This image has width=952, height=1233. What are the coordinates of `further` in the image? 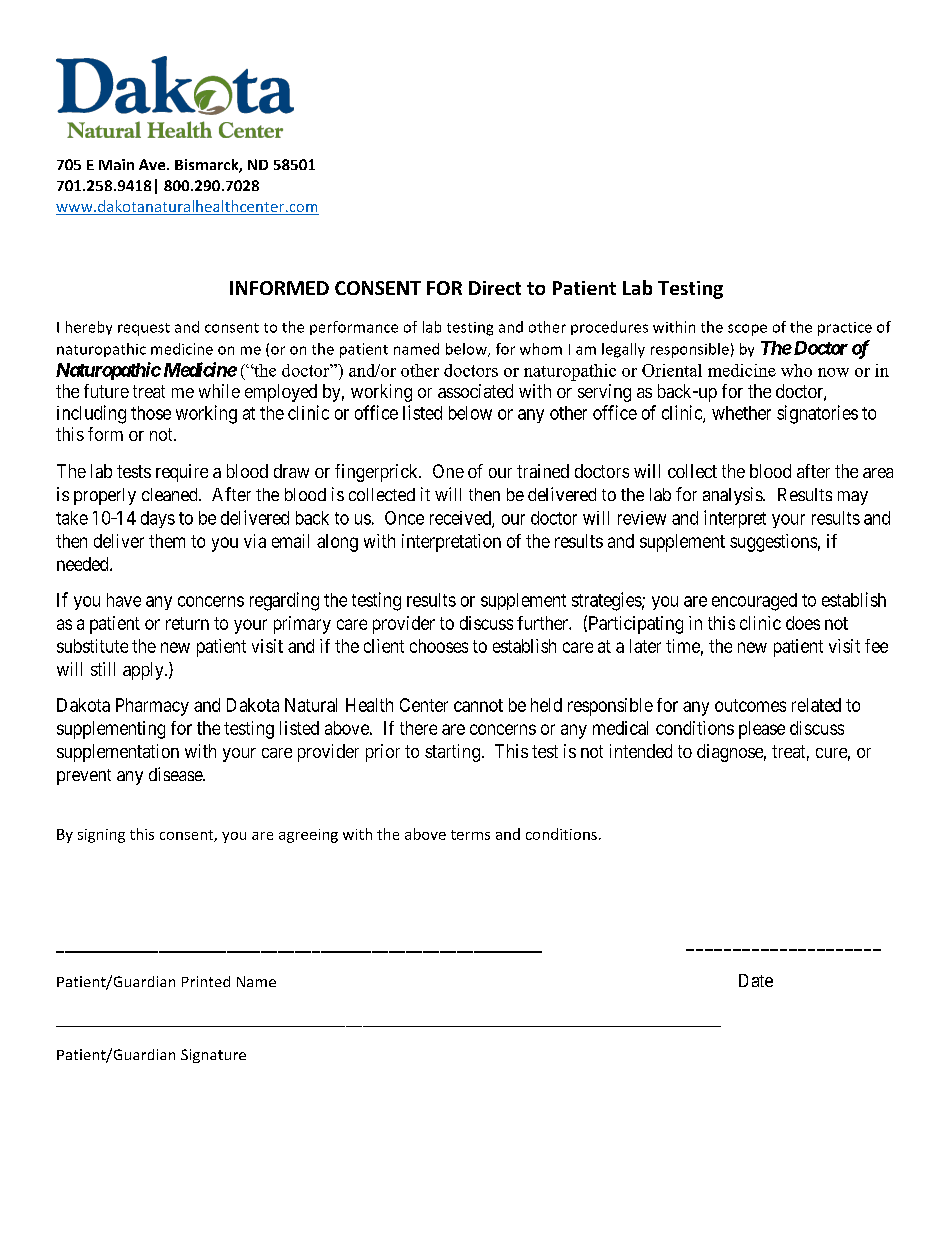 It's located at (543, 623).
